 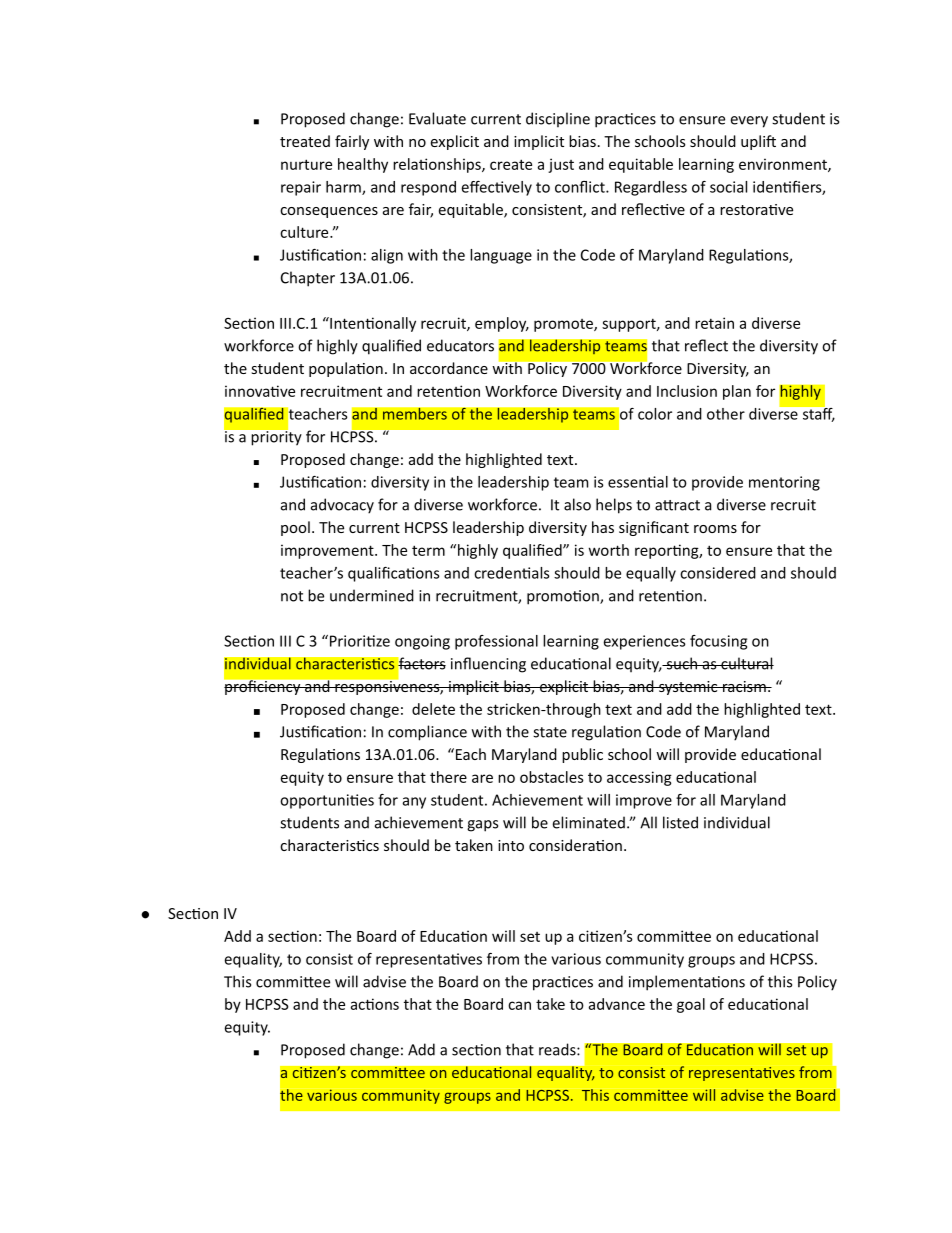 What do you see at coordinates (617, 1004) in the page?
I see `advance` at bounding box center [617, 1004].
